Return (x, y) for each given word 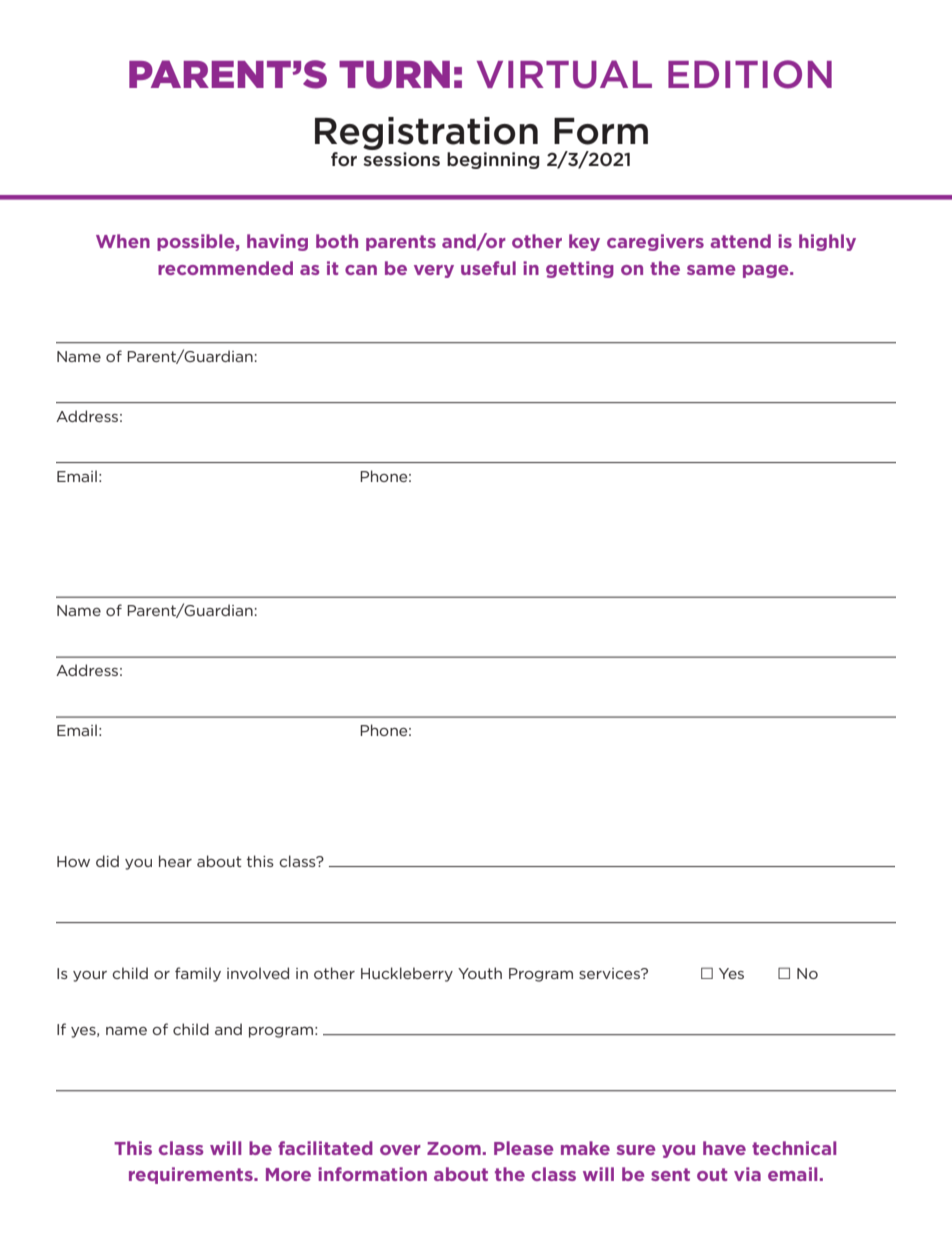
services (610, 973)
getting (580, 269)
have (724, 1148)
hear (175, 861)
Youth (480, 973)
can (361, 270)
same (711, 270)
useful (488, 268)
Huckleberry (407, 974)
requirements (192, 1175)
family (198, 974)
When (123, 241)
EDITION (750, 74)
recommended (225, 268)
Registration (426, 133)
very (434, 271)
